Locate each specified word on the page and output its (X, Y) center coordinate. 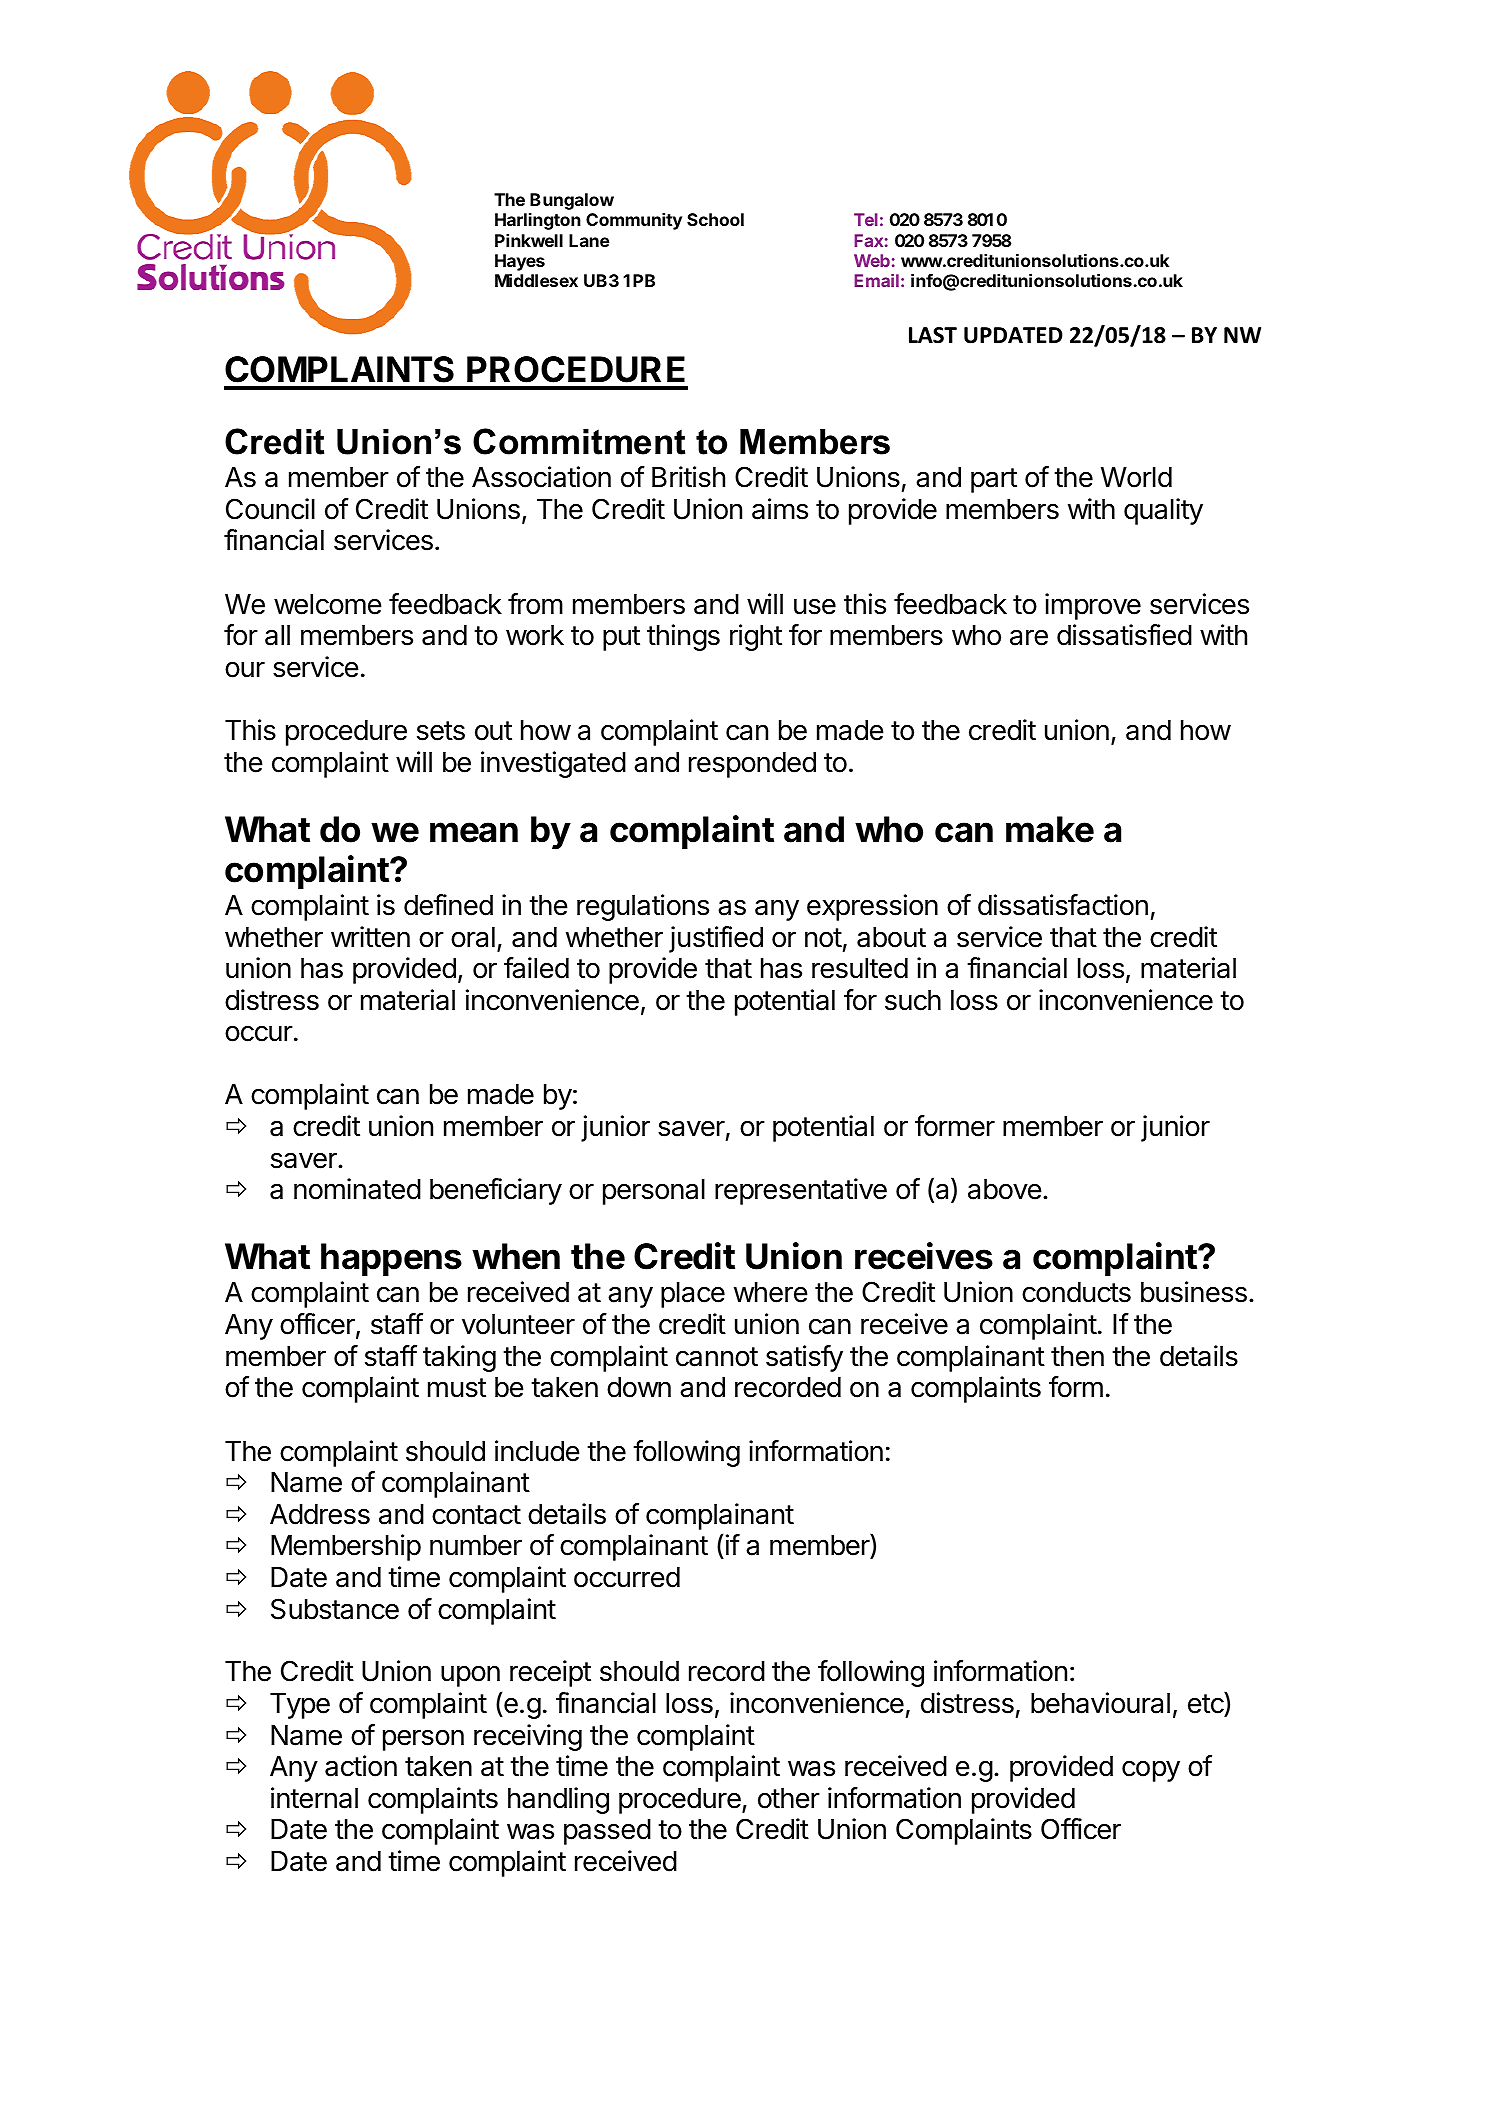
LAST (933, 335)
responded (752, 765)
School (715, 219)
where (771, 1292)
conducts (1076, 1292)
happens (391, 1259)
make (1050, 829)
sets (441, 731)
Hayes (520, 262)
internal (314, 1798)
